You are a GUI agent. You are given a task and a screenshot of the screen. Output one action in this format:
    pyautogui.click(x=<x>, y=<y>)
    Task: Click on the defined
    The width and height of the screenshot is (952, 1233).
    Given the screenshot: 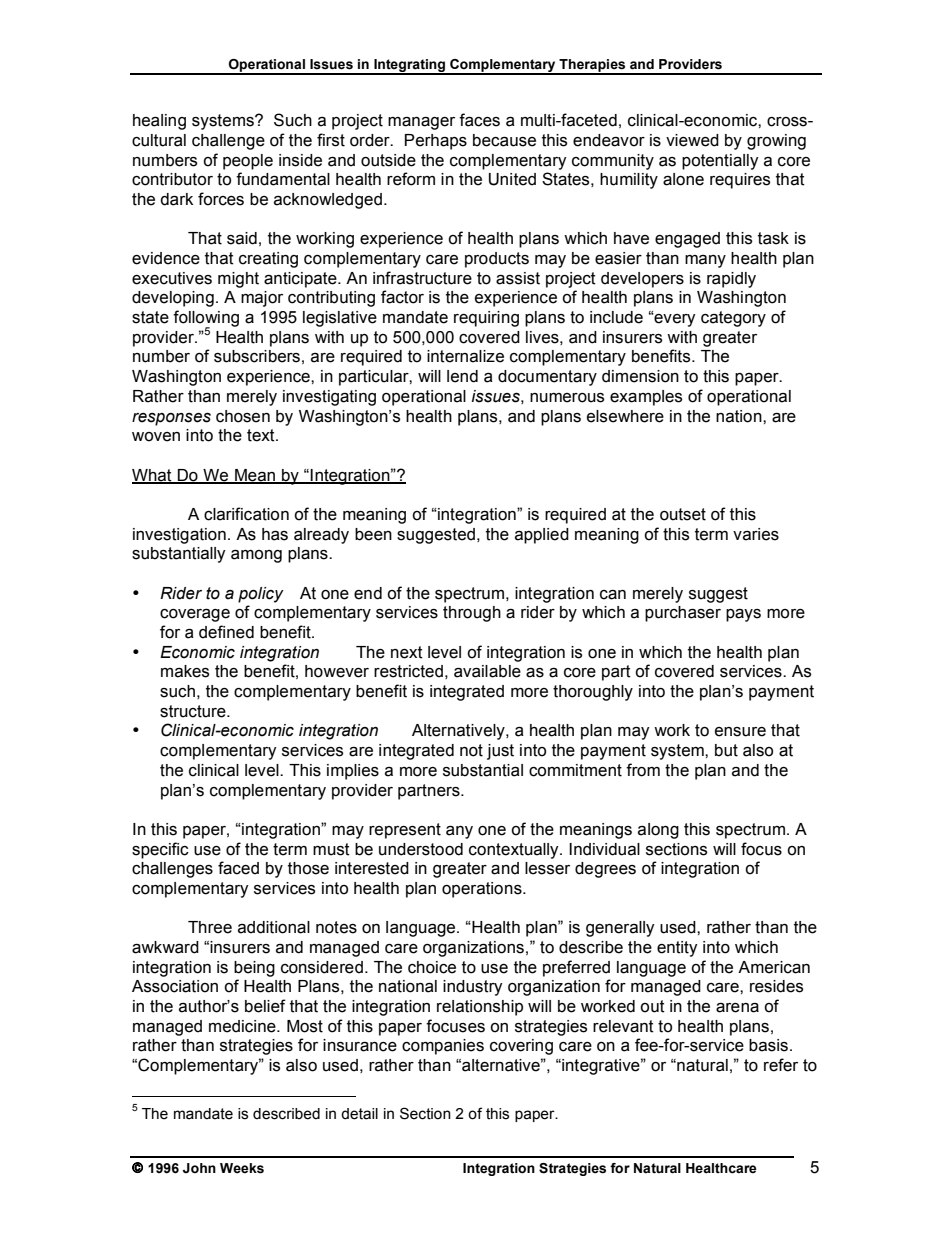 What is the action you would take?
    pyautogui.click(x=226, y=632)
